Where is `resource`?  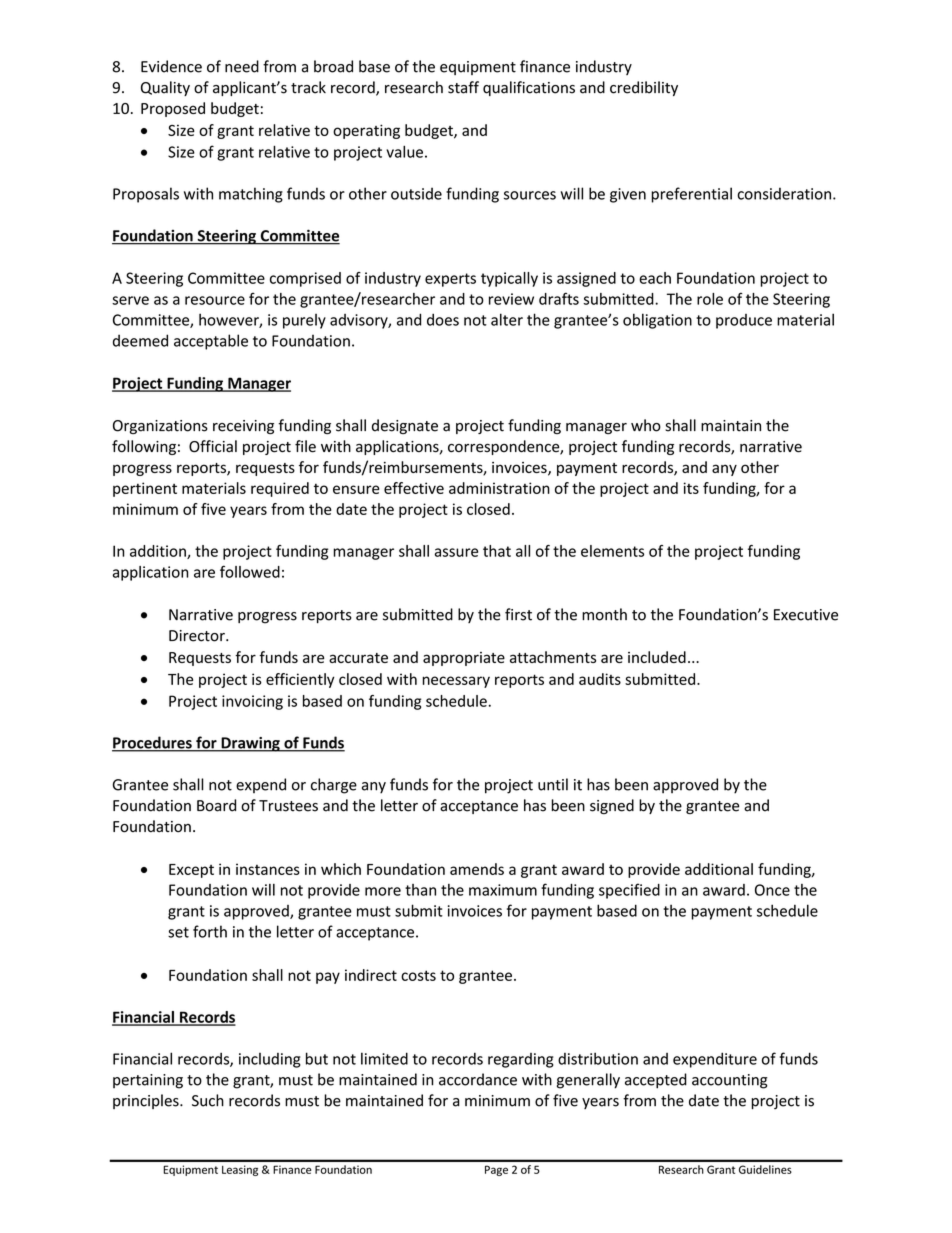 resource is located at coordinates (215, 300).
